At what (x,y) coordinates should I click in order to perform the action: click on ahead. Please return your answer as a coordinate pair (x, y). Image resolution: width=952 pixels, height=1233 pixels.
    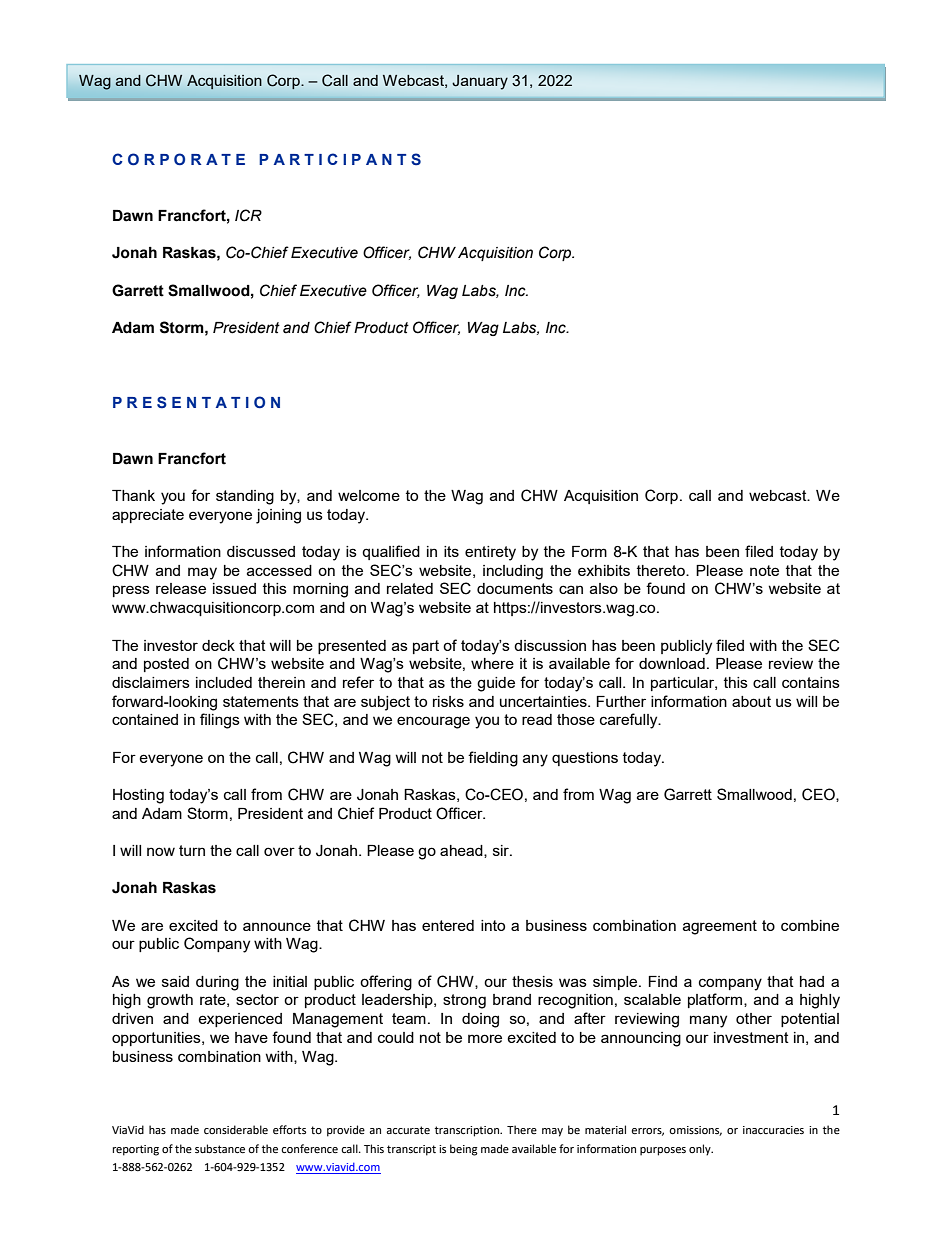
    Looking at the image, I should click on (462, 851).
